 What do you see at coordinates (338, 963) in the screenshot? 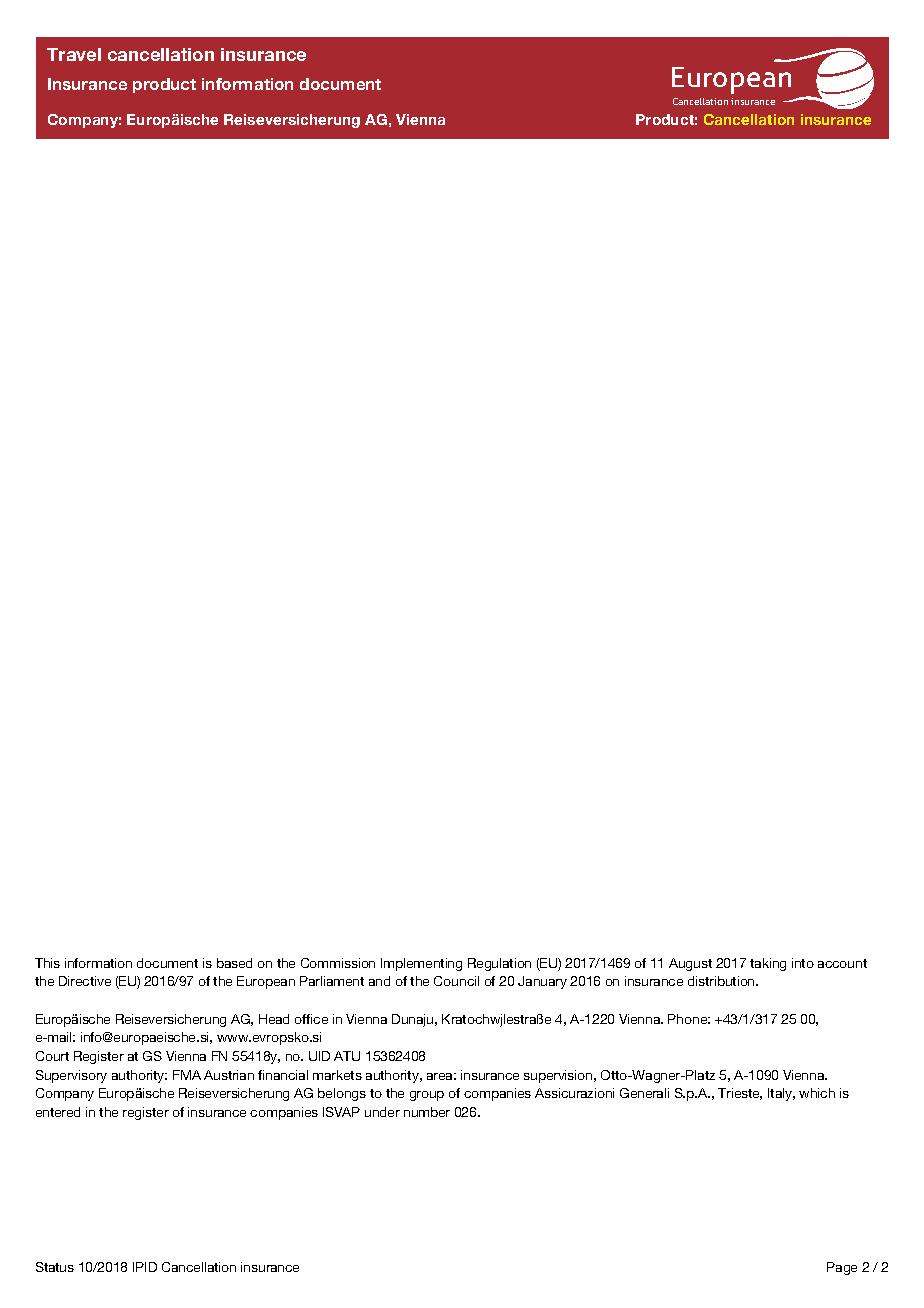
I see `Commission` at bounding box center [338, 963].
